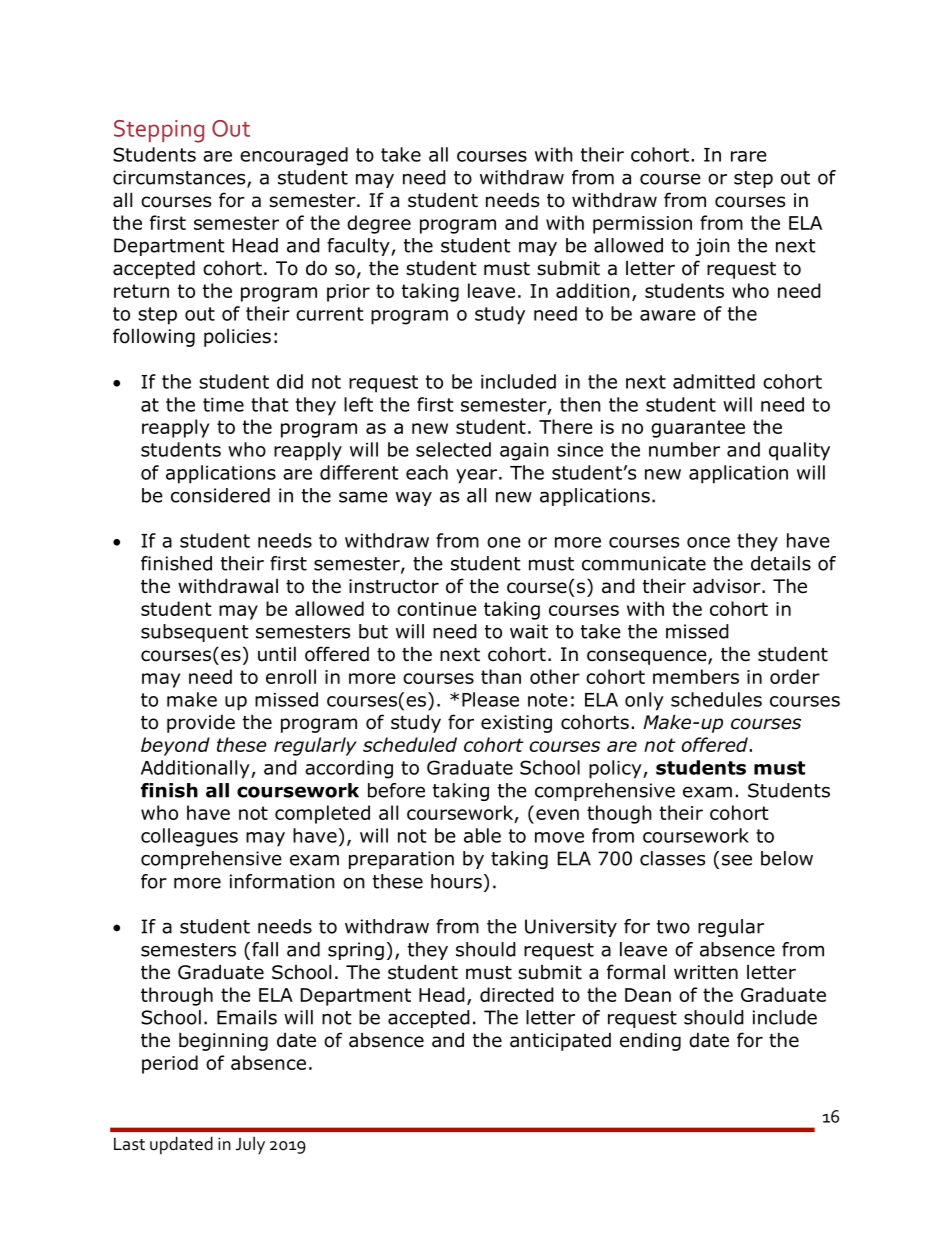 Image resolution: width=952 pixels, height=1233 pixels. I want to click on subsequent, so click(195, 633).
